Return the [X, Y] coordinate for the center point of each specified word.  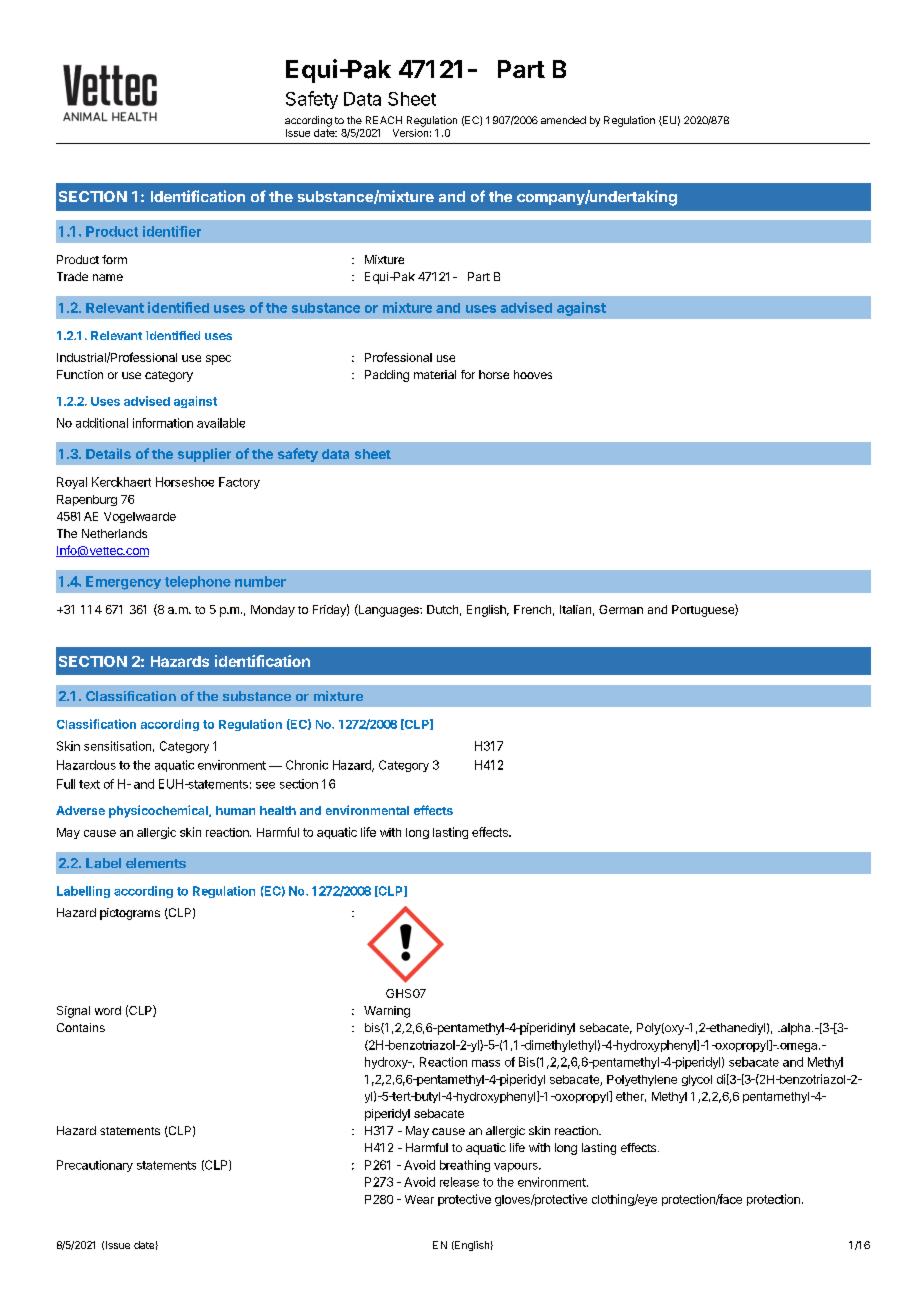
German [621, 609]
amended [563, 120]
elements [156, 863]
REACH [384, 120]
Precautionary [95, 1166]
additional [102, 423]
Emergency [123, 583]
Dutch [442, 609]
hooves [533, 374]
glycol [697, 1080]
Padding [387, 376]
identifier [172, 231]
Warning [387, 1012]
